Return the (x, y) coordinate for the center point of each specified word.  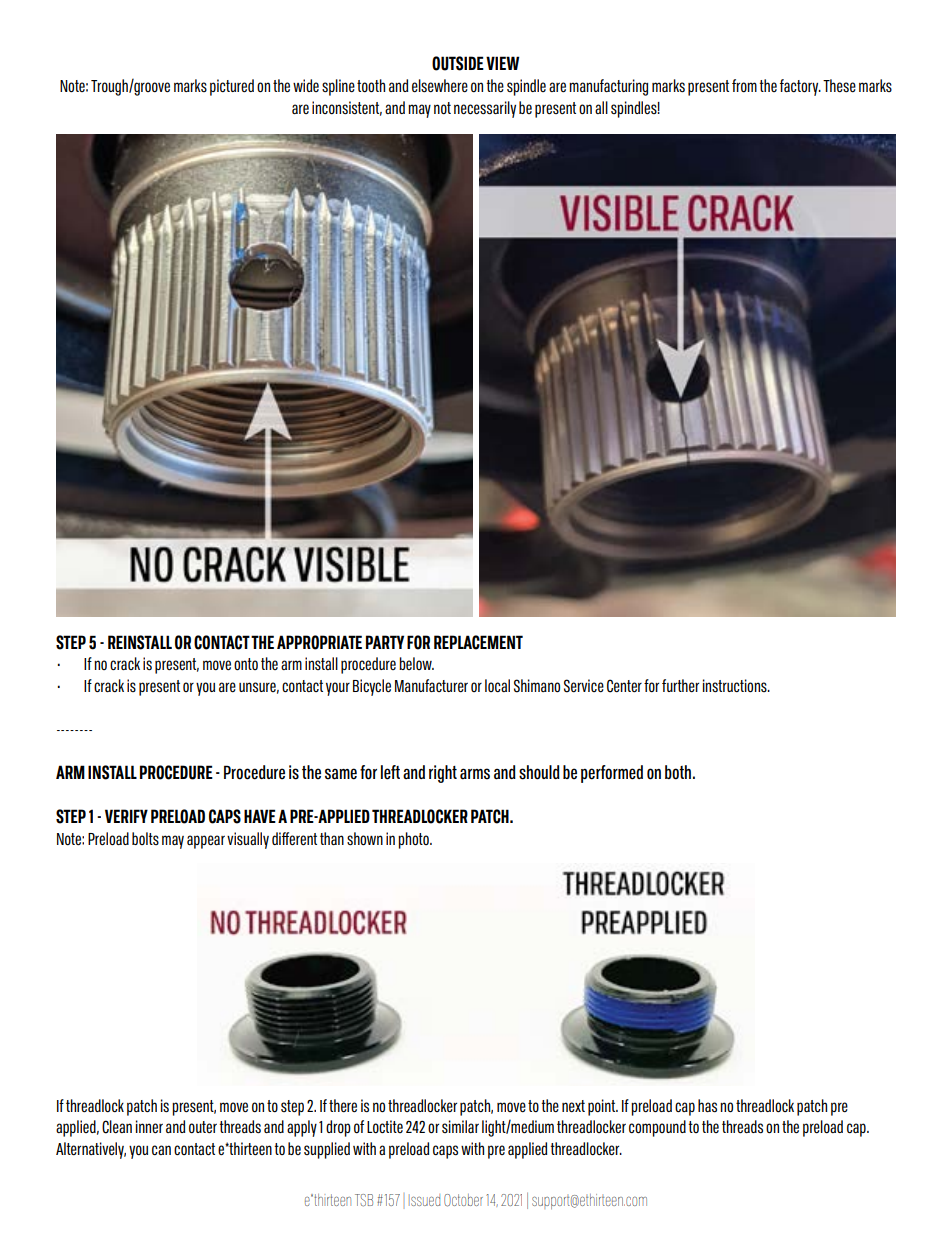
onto (246, 664)
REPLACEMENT (478, 642)
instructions (736, 686)
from (744, 85)
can (161, 1150)
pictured (232, 87)
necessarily (485, 109)
